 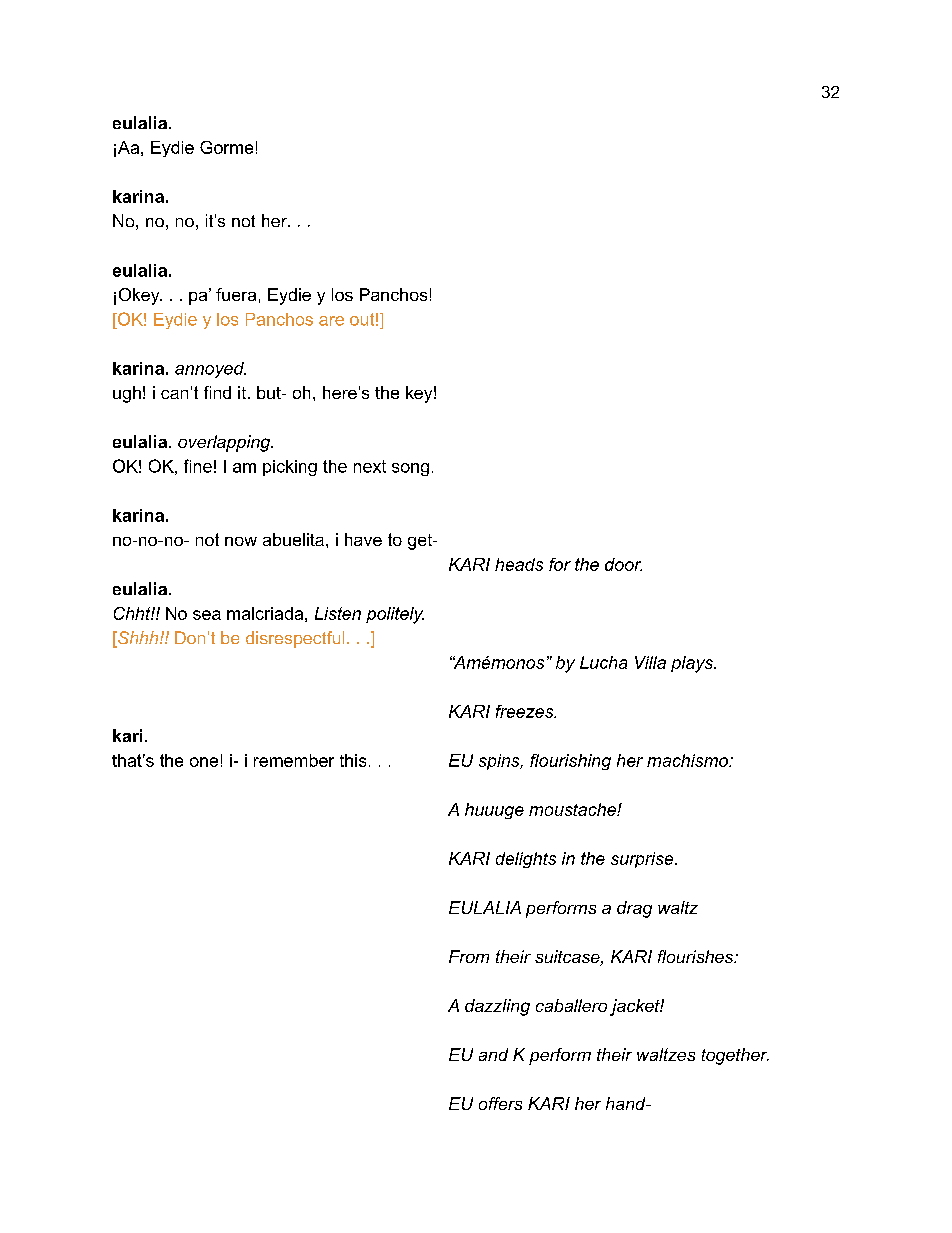 I want to click on song, so click(x=410, y=469).
